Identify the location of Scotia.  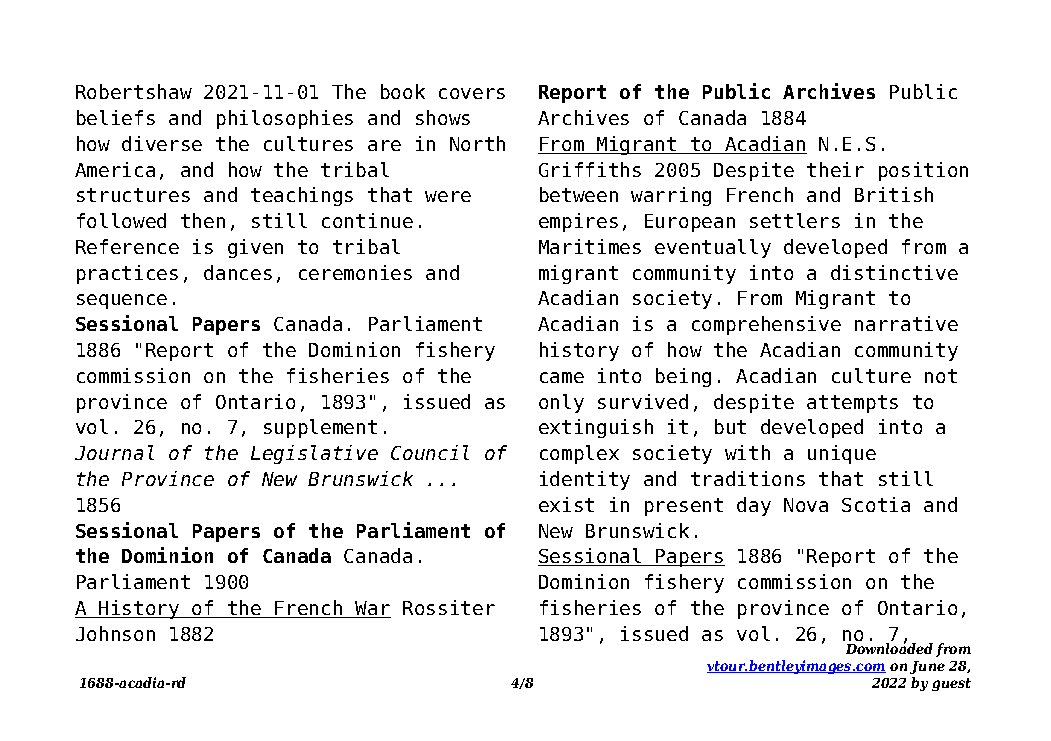
(876, 504).
